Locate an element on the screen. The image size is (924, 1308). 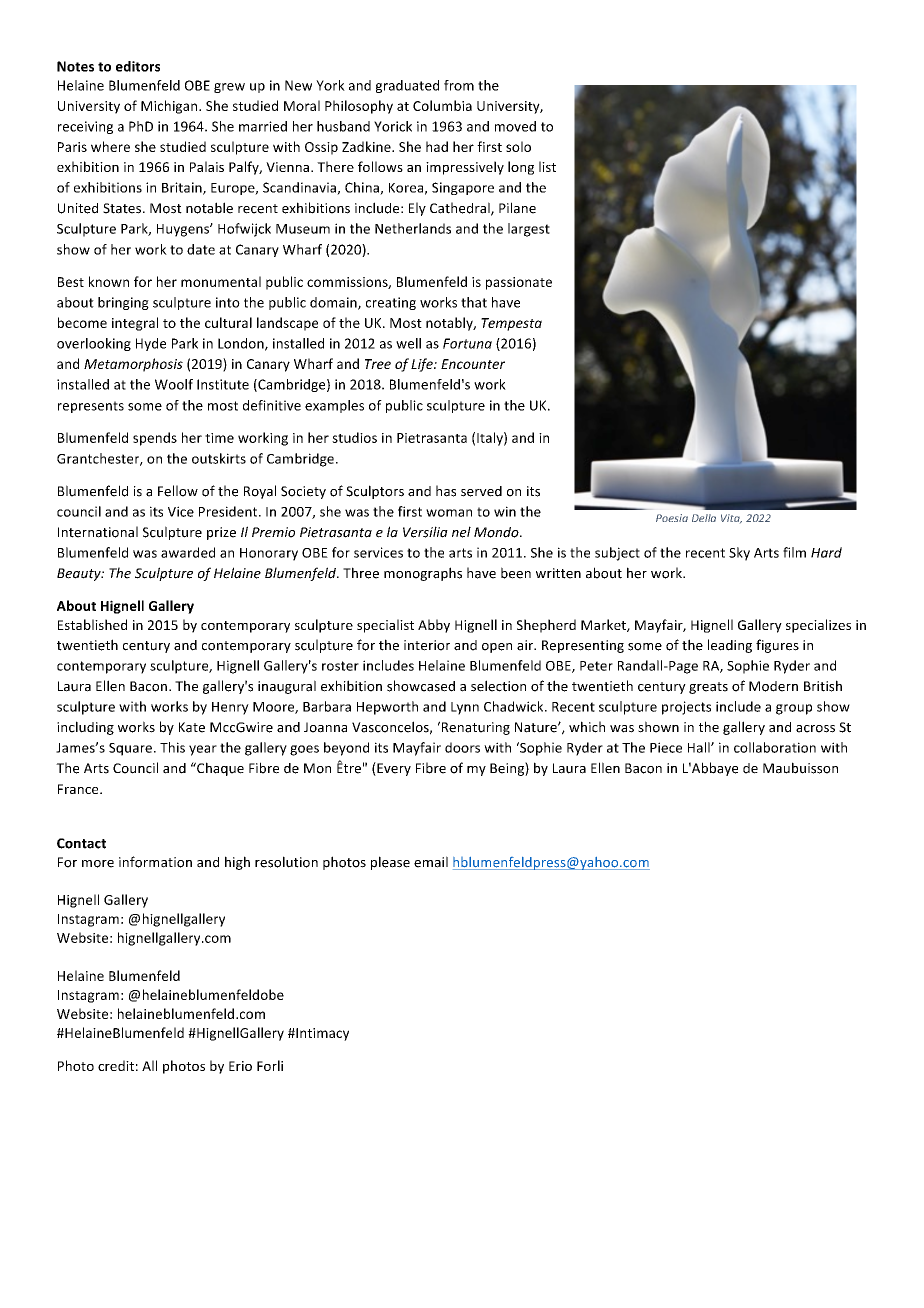
Michigan is located at coordinates (170, 107).
